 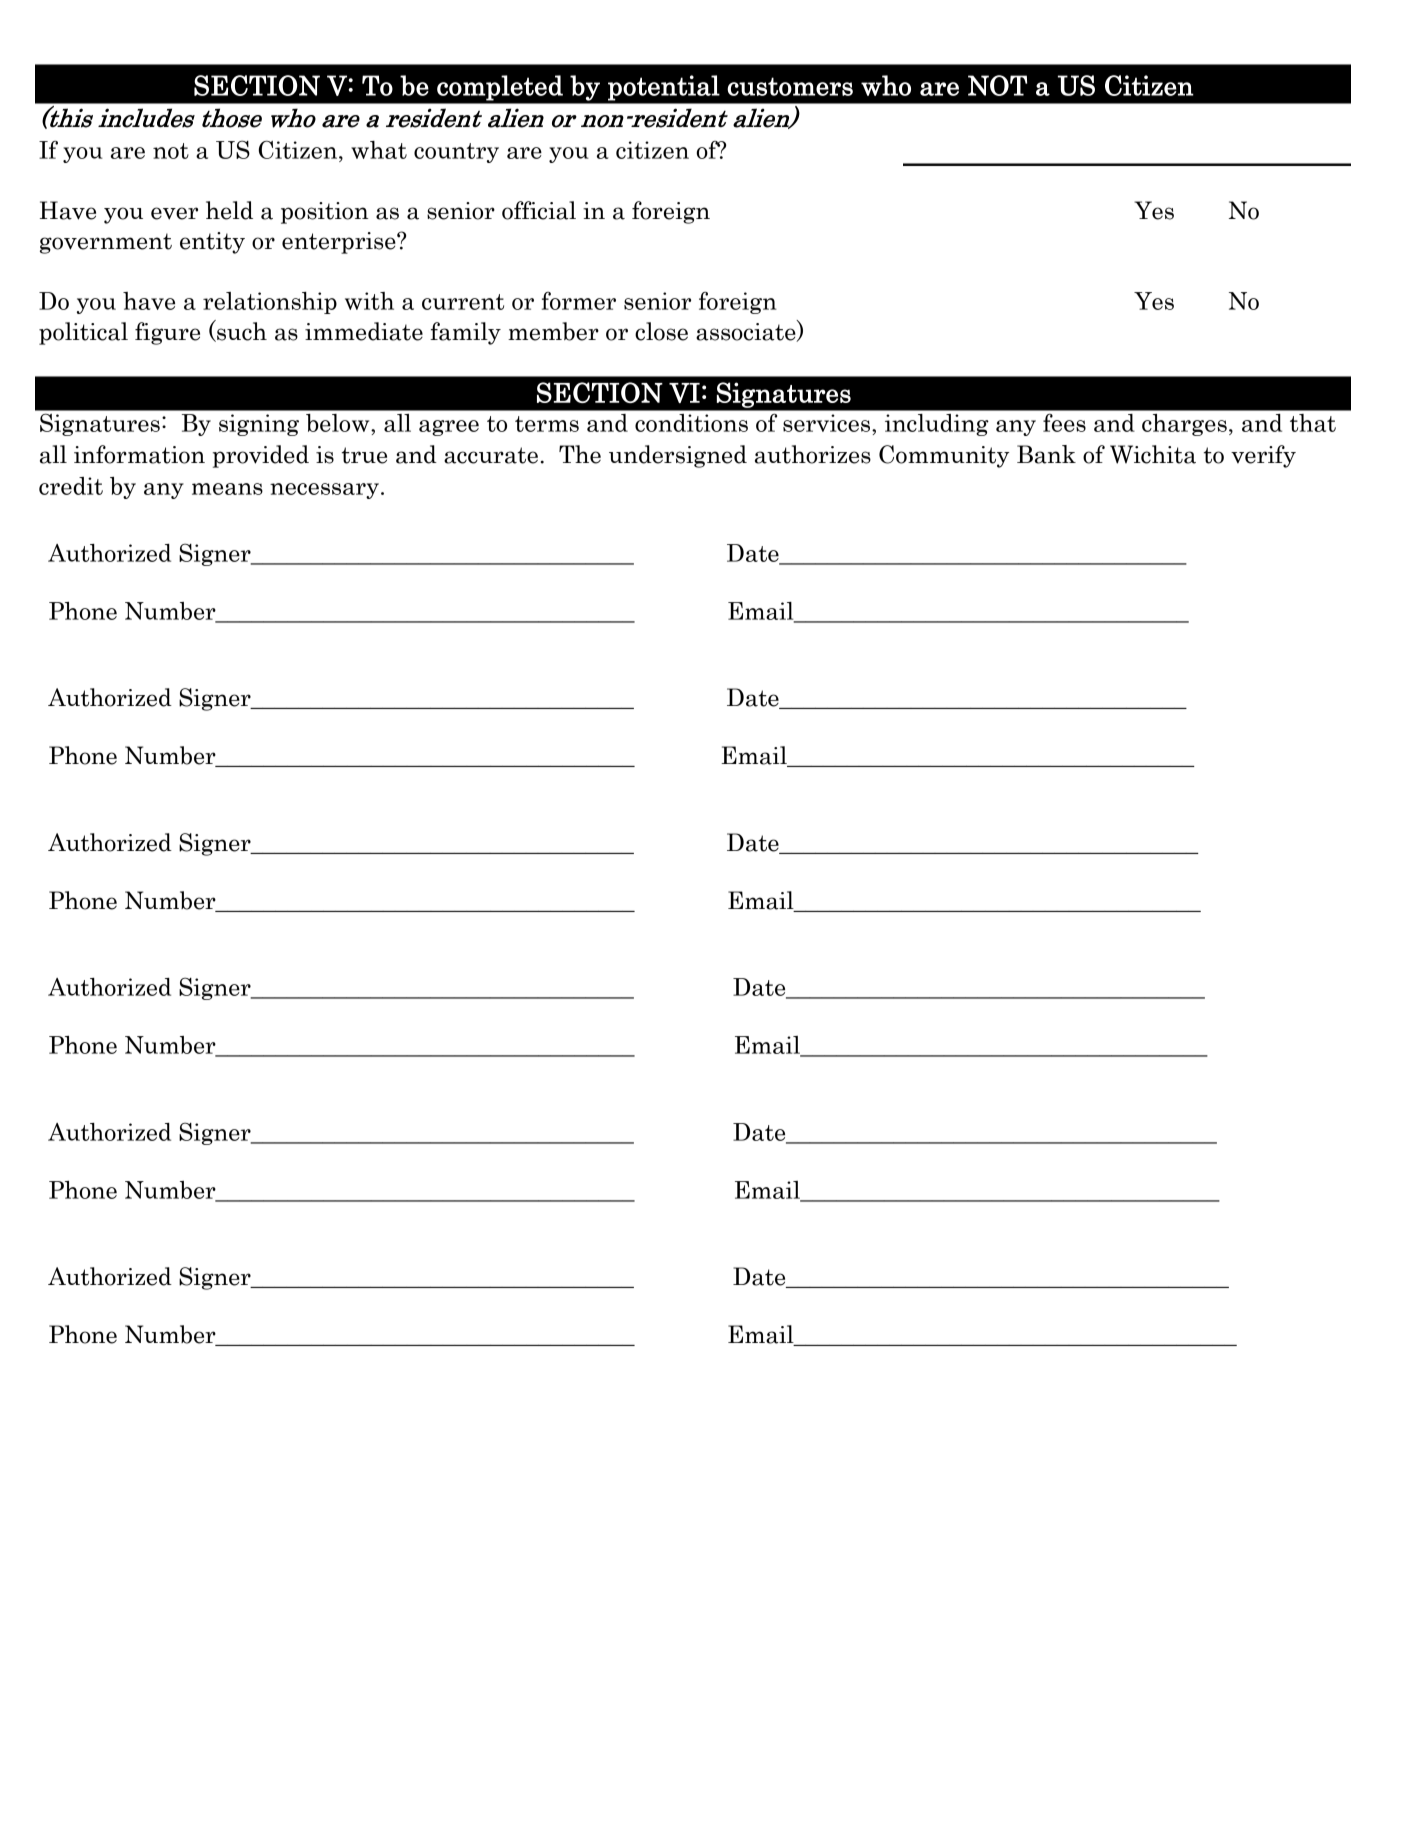 I want to click on former, so click(x=579, y=301).
